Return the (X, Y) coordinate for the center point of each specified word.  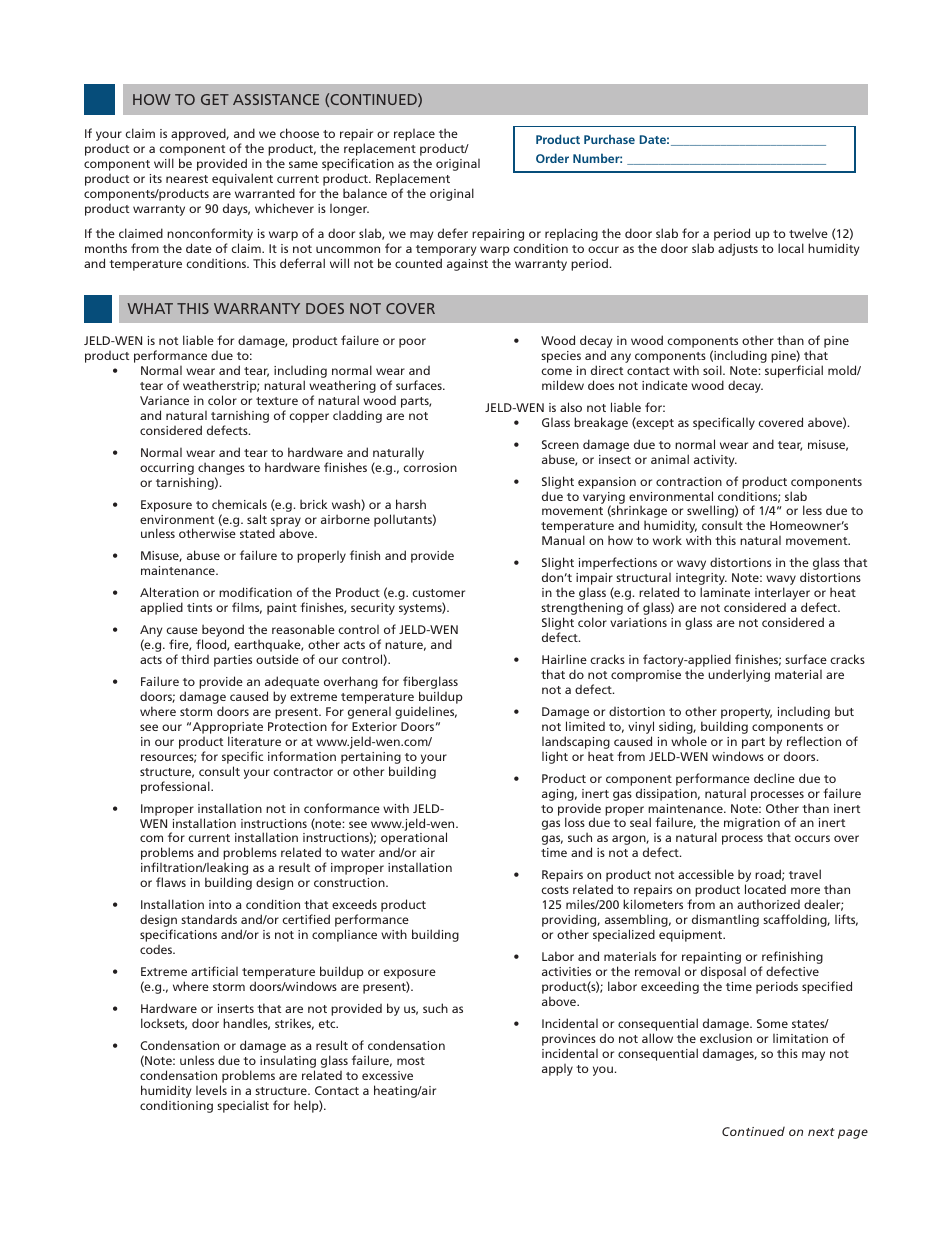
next (821, 1132)
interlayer (782, 595)
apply (557, 1070)
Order (552, 158)
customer (438, 593)
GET (215, 99)
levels (211, 1090)
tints (199, 607)
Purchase (609, 139)
